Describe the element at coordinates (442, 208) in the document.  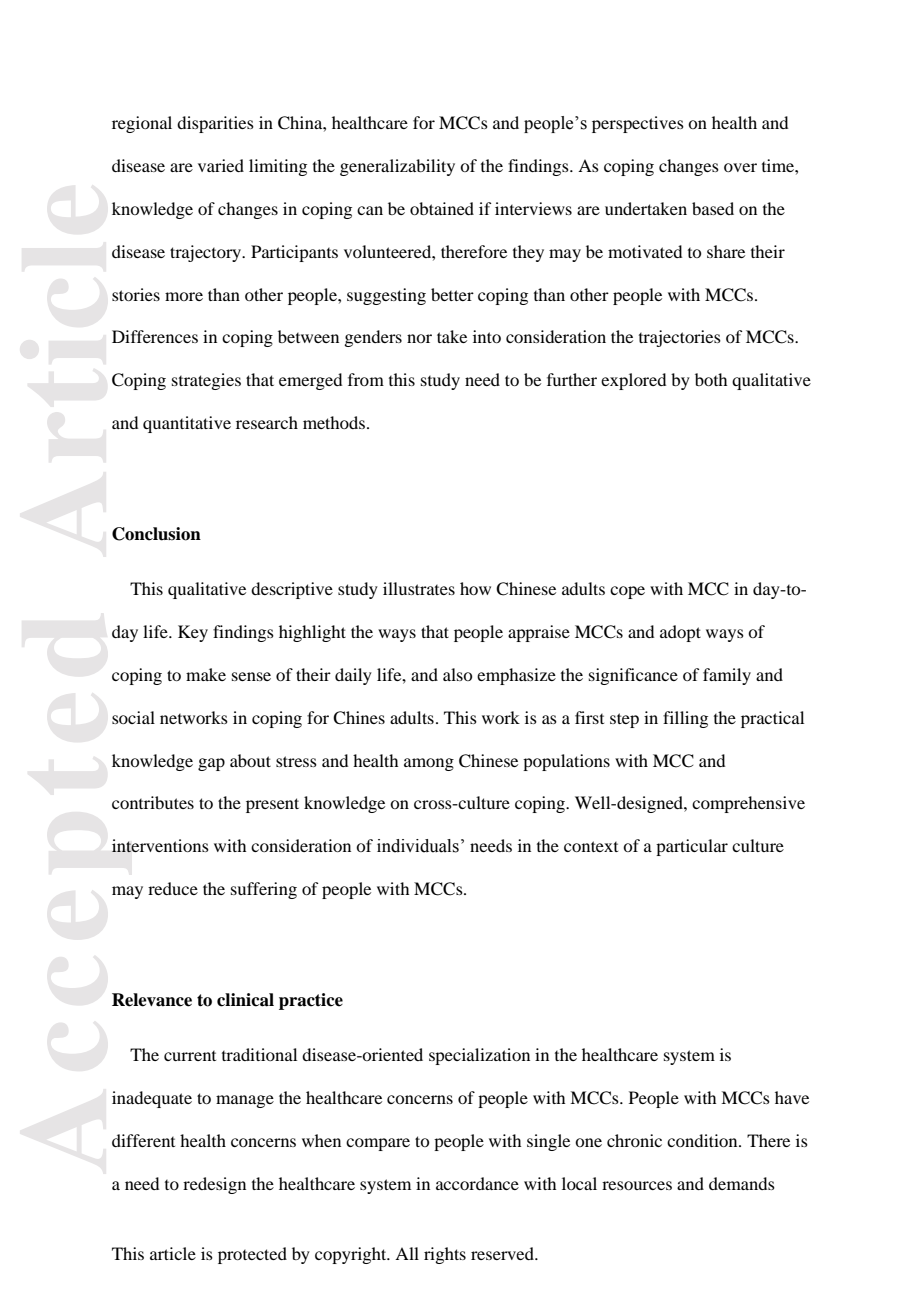
I see `obtained` at that location.
